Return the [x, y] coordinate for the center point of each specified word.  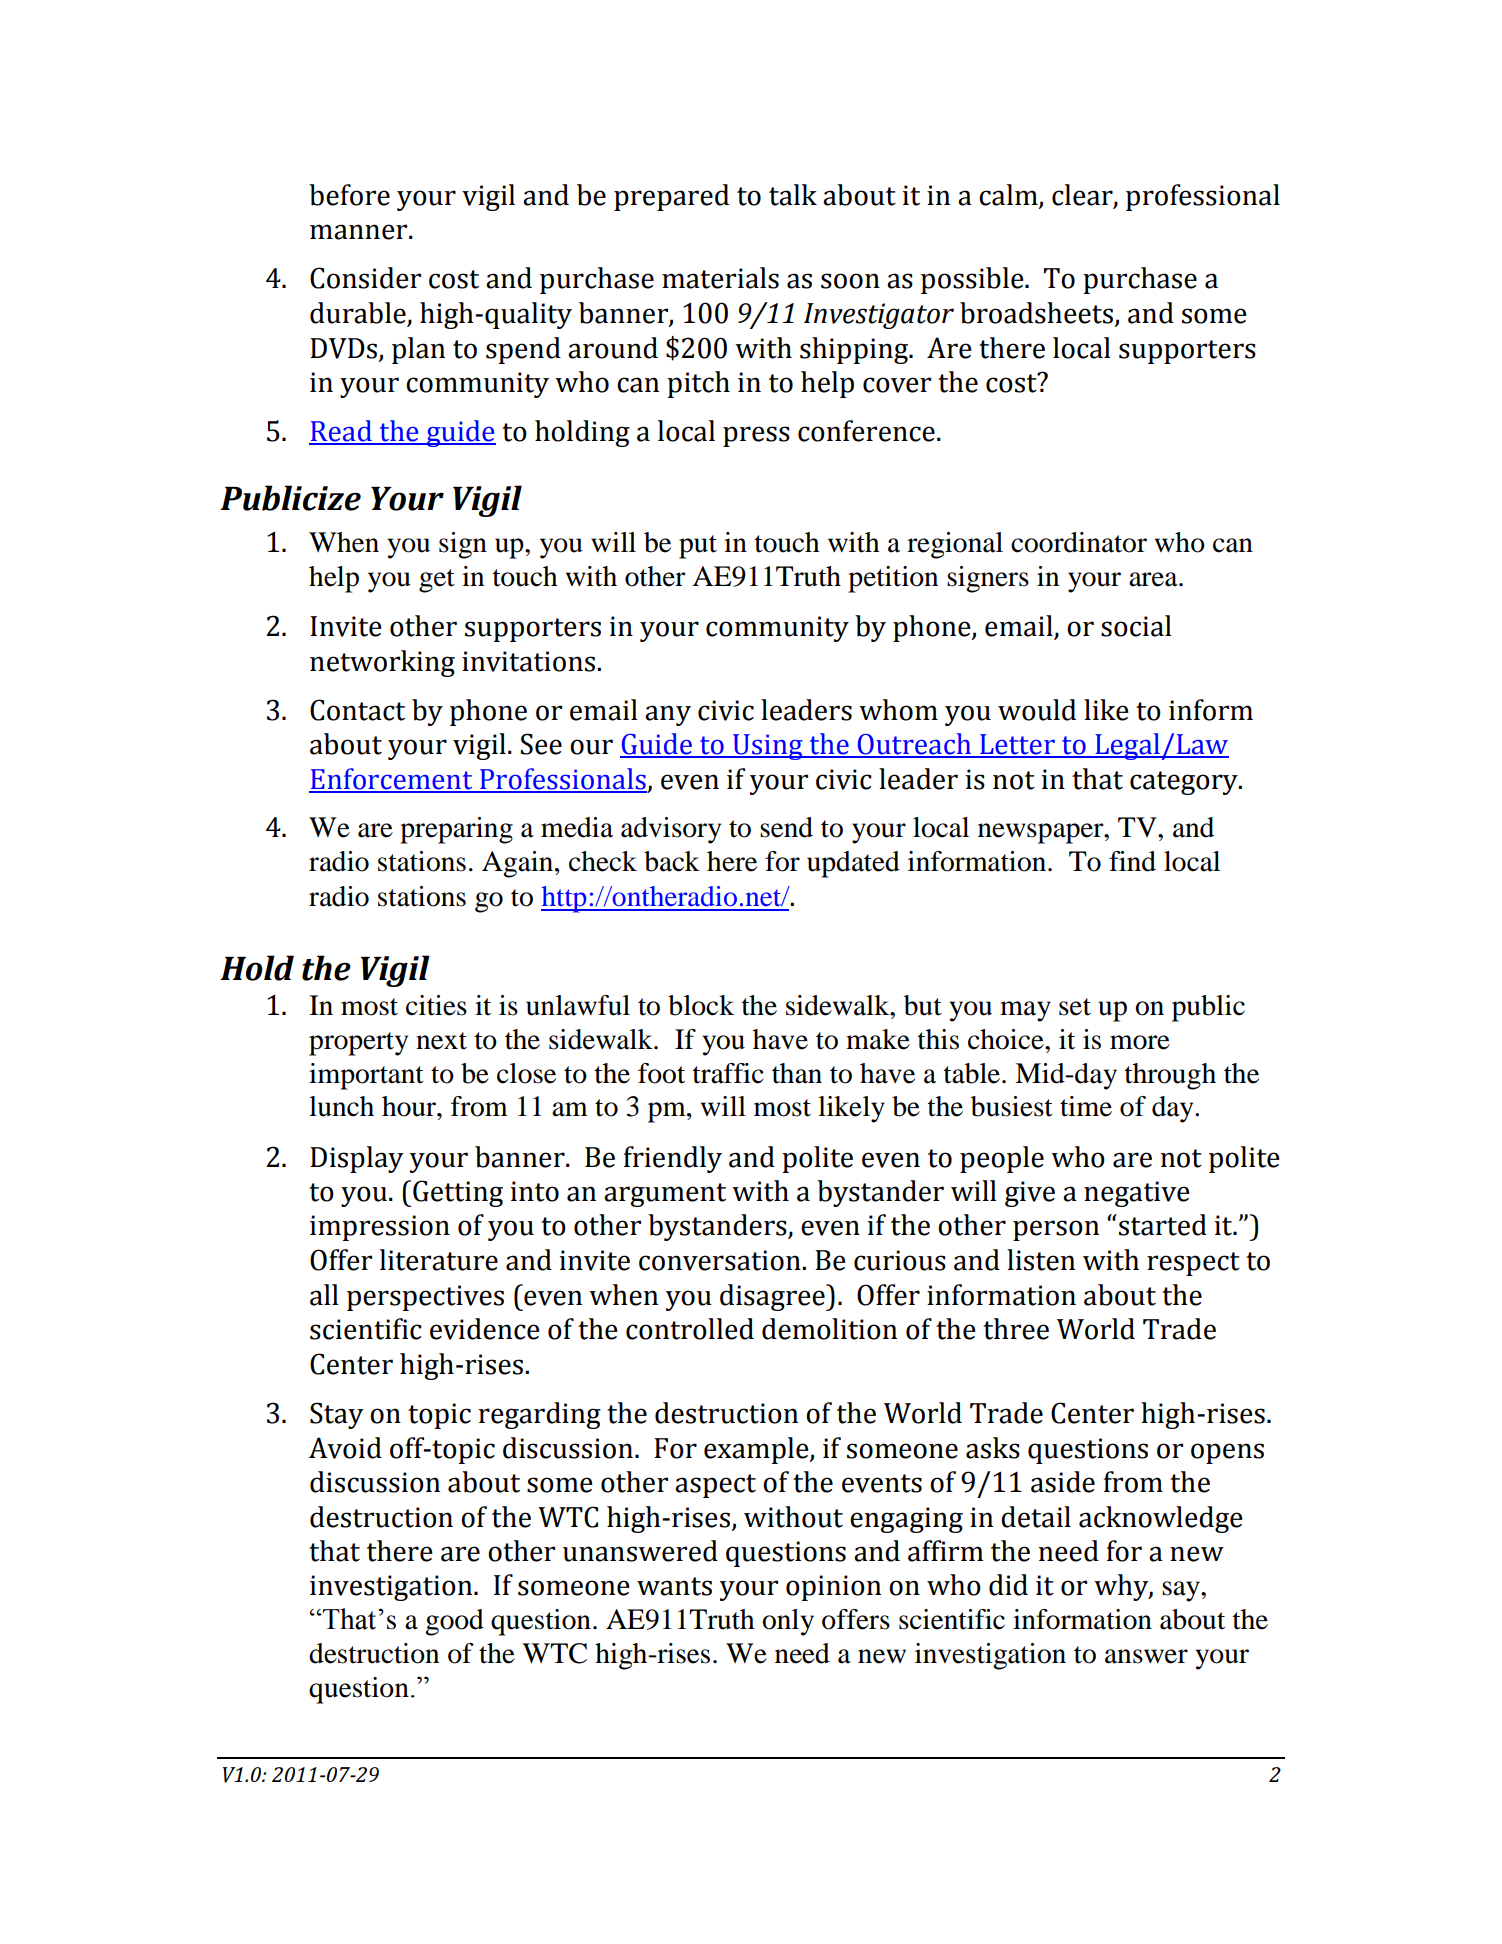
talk [793, 195]
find [1132, 861]
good [454, 1622]
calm [1008, 195]
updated [853, 864]
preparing [456, 830]
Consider [365, 278]
